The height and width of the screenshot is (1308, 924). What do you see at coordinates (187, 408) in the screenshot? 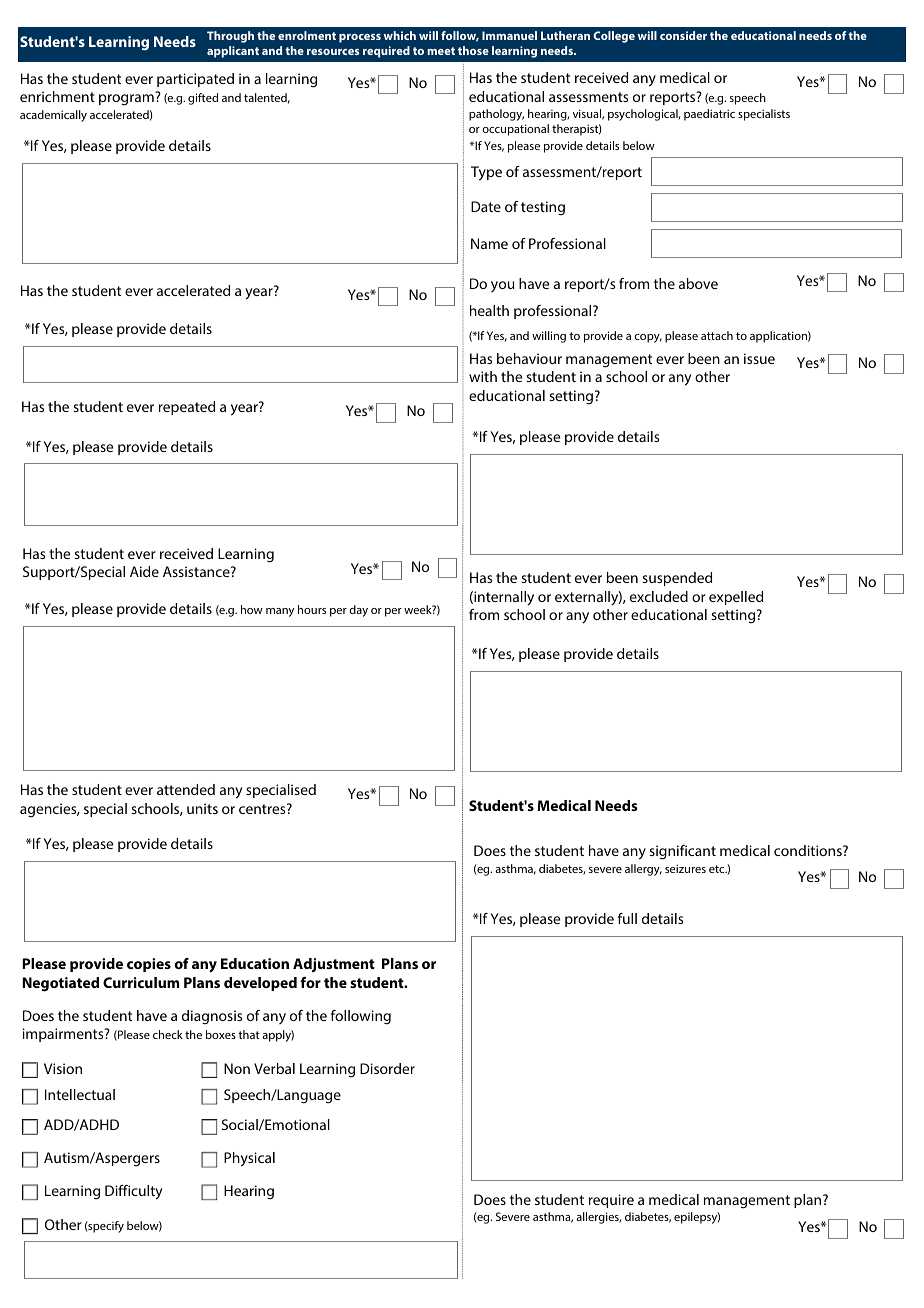
I see `repeated` at bounding box center [187, 408].
